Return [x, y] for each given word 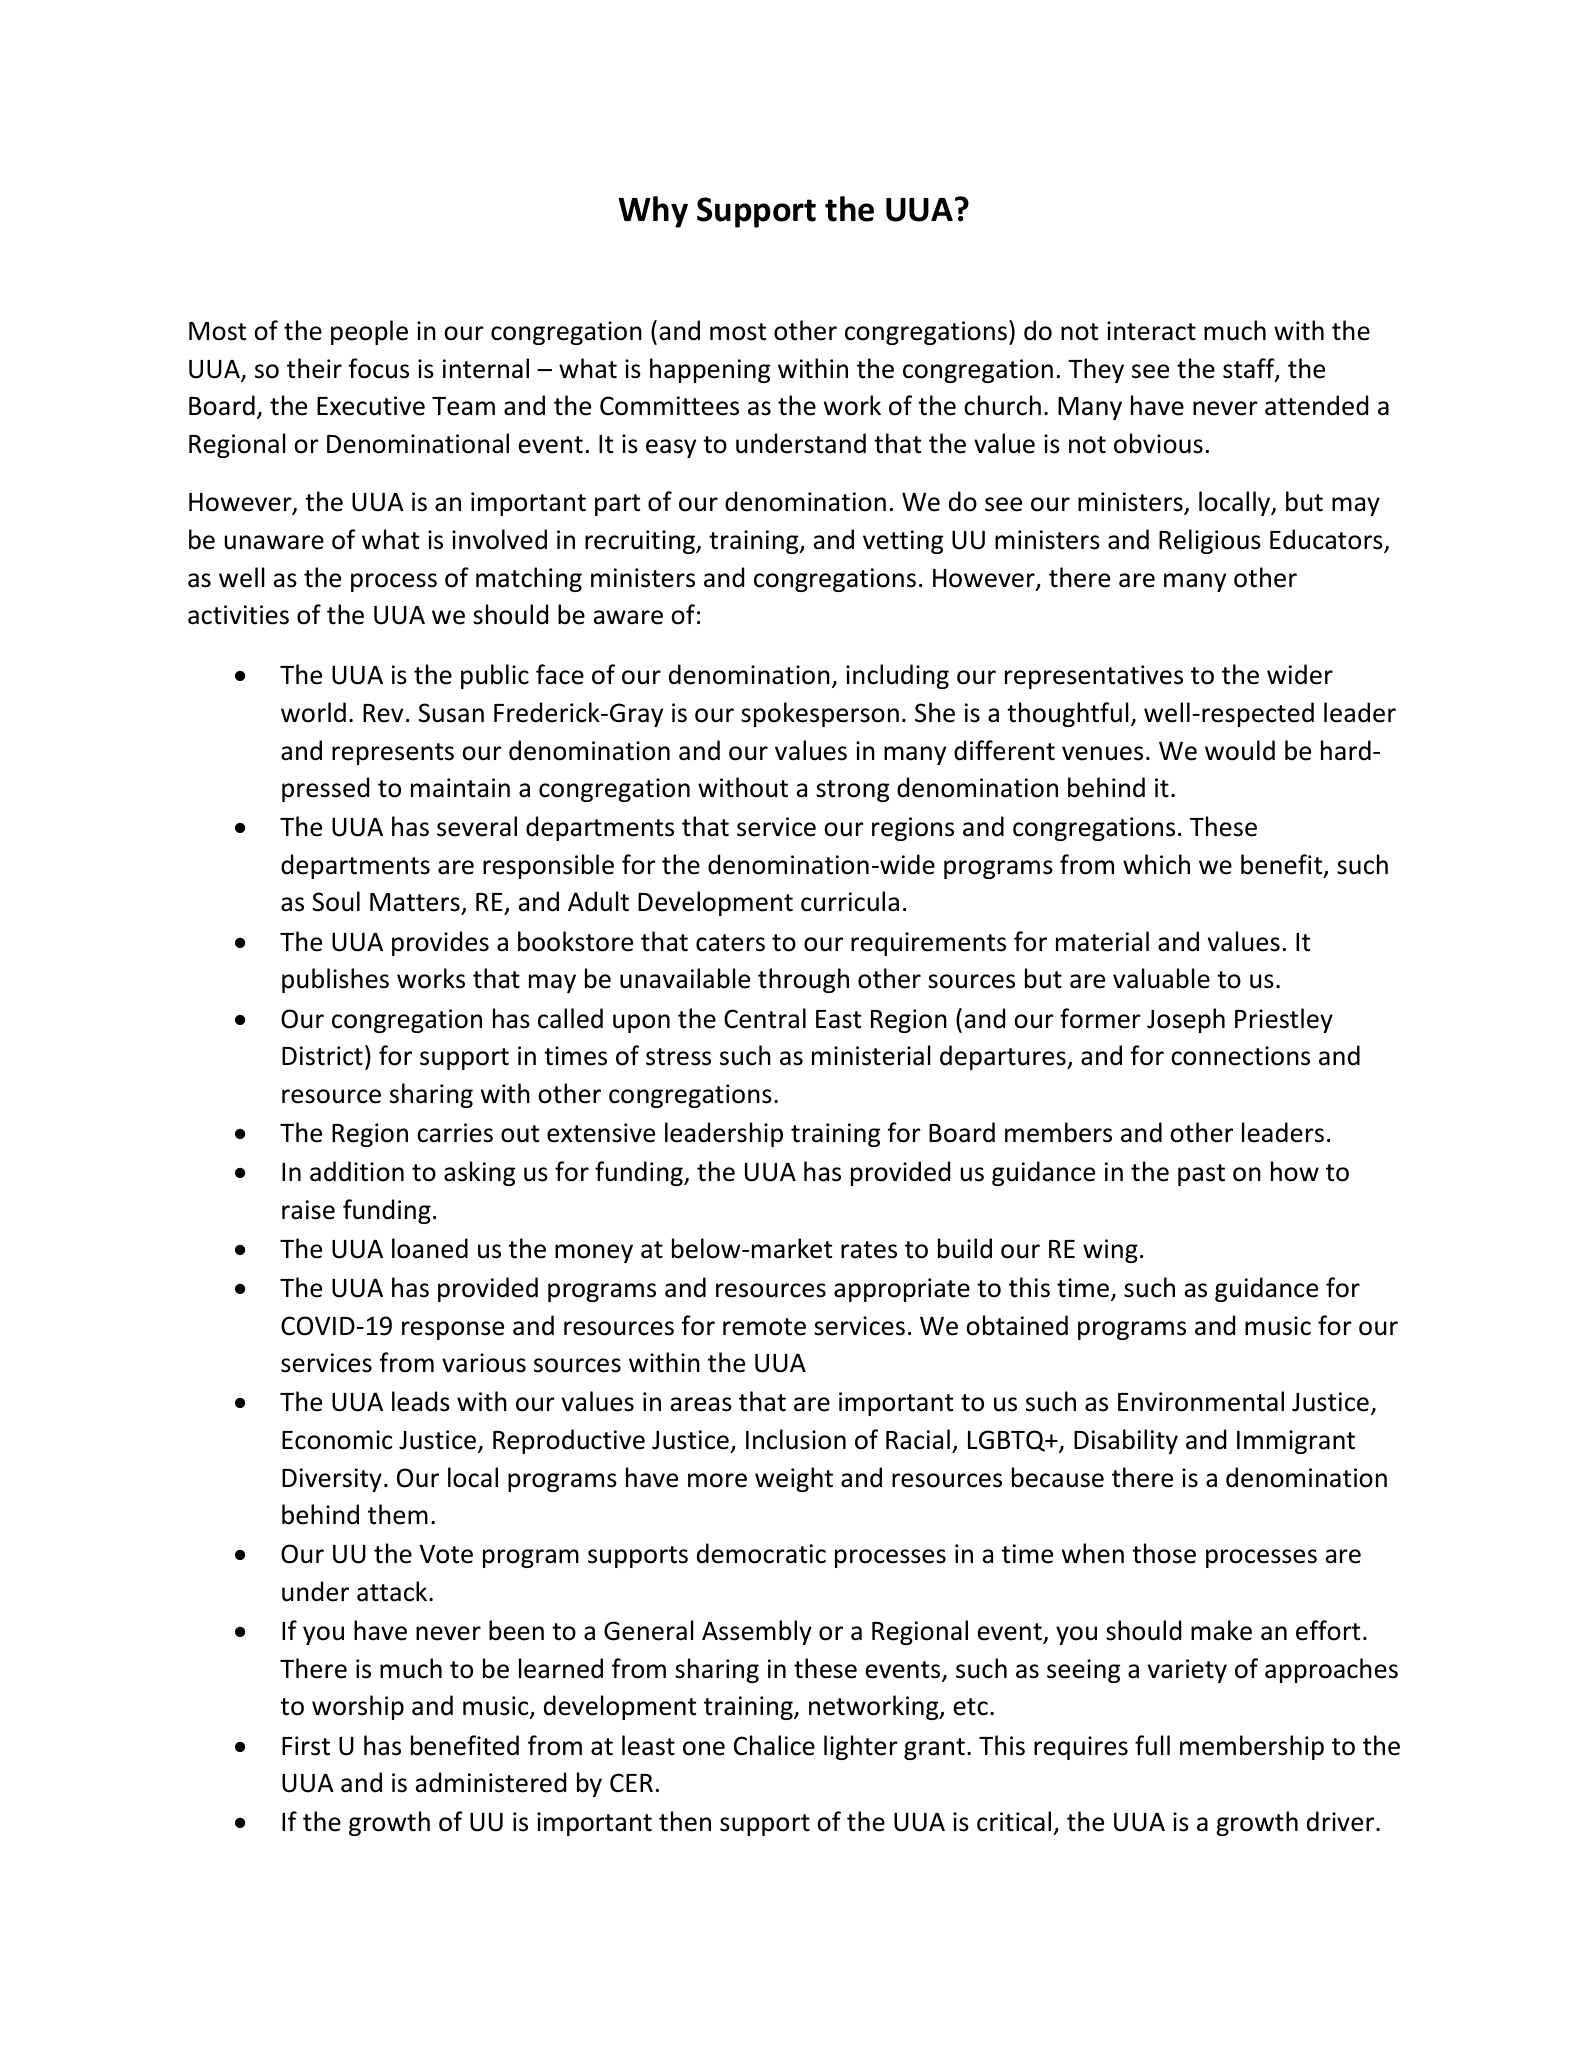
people [369, 332]
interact [1151, 331]
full [1152, 1745]
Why [653, 212]
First [306, 1746]
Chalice [774, 1745]
